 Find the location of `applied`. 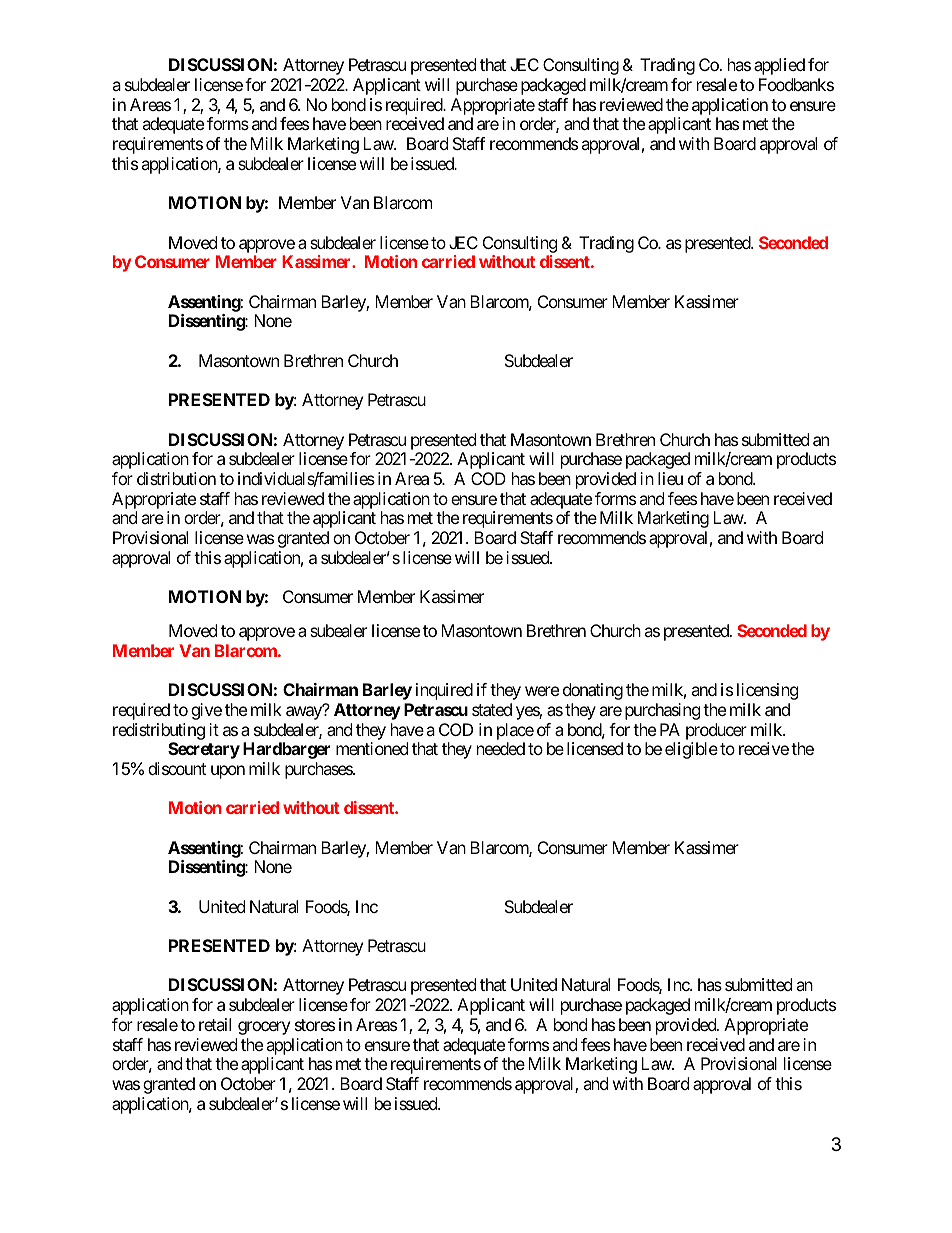

applied is located at coordinates (779, 66).
